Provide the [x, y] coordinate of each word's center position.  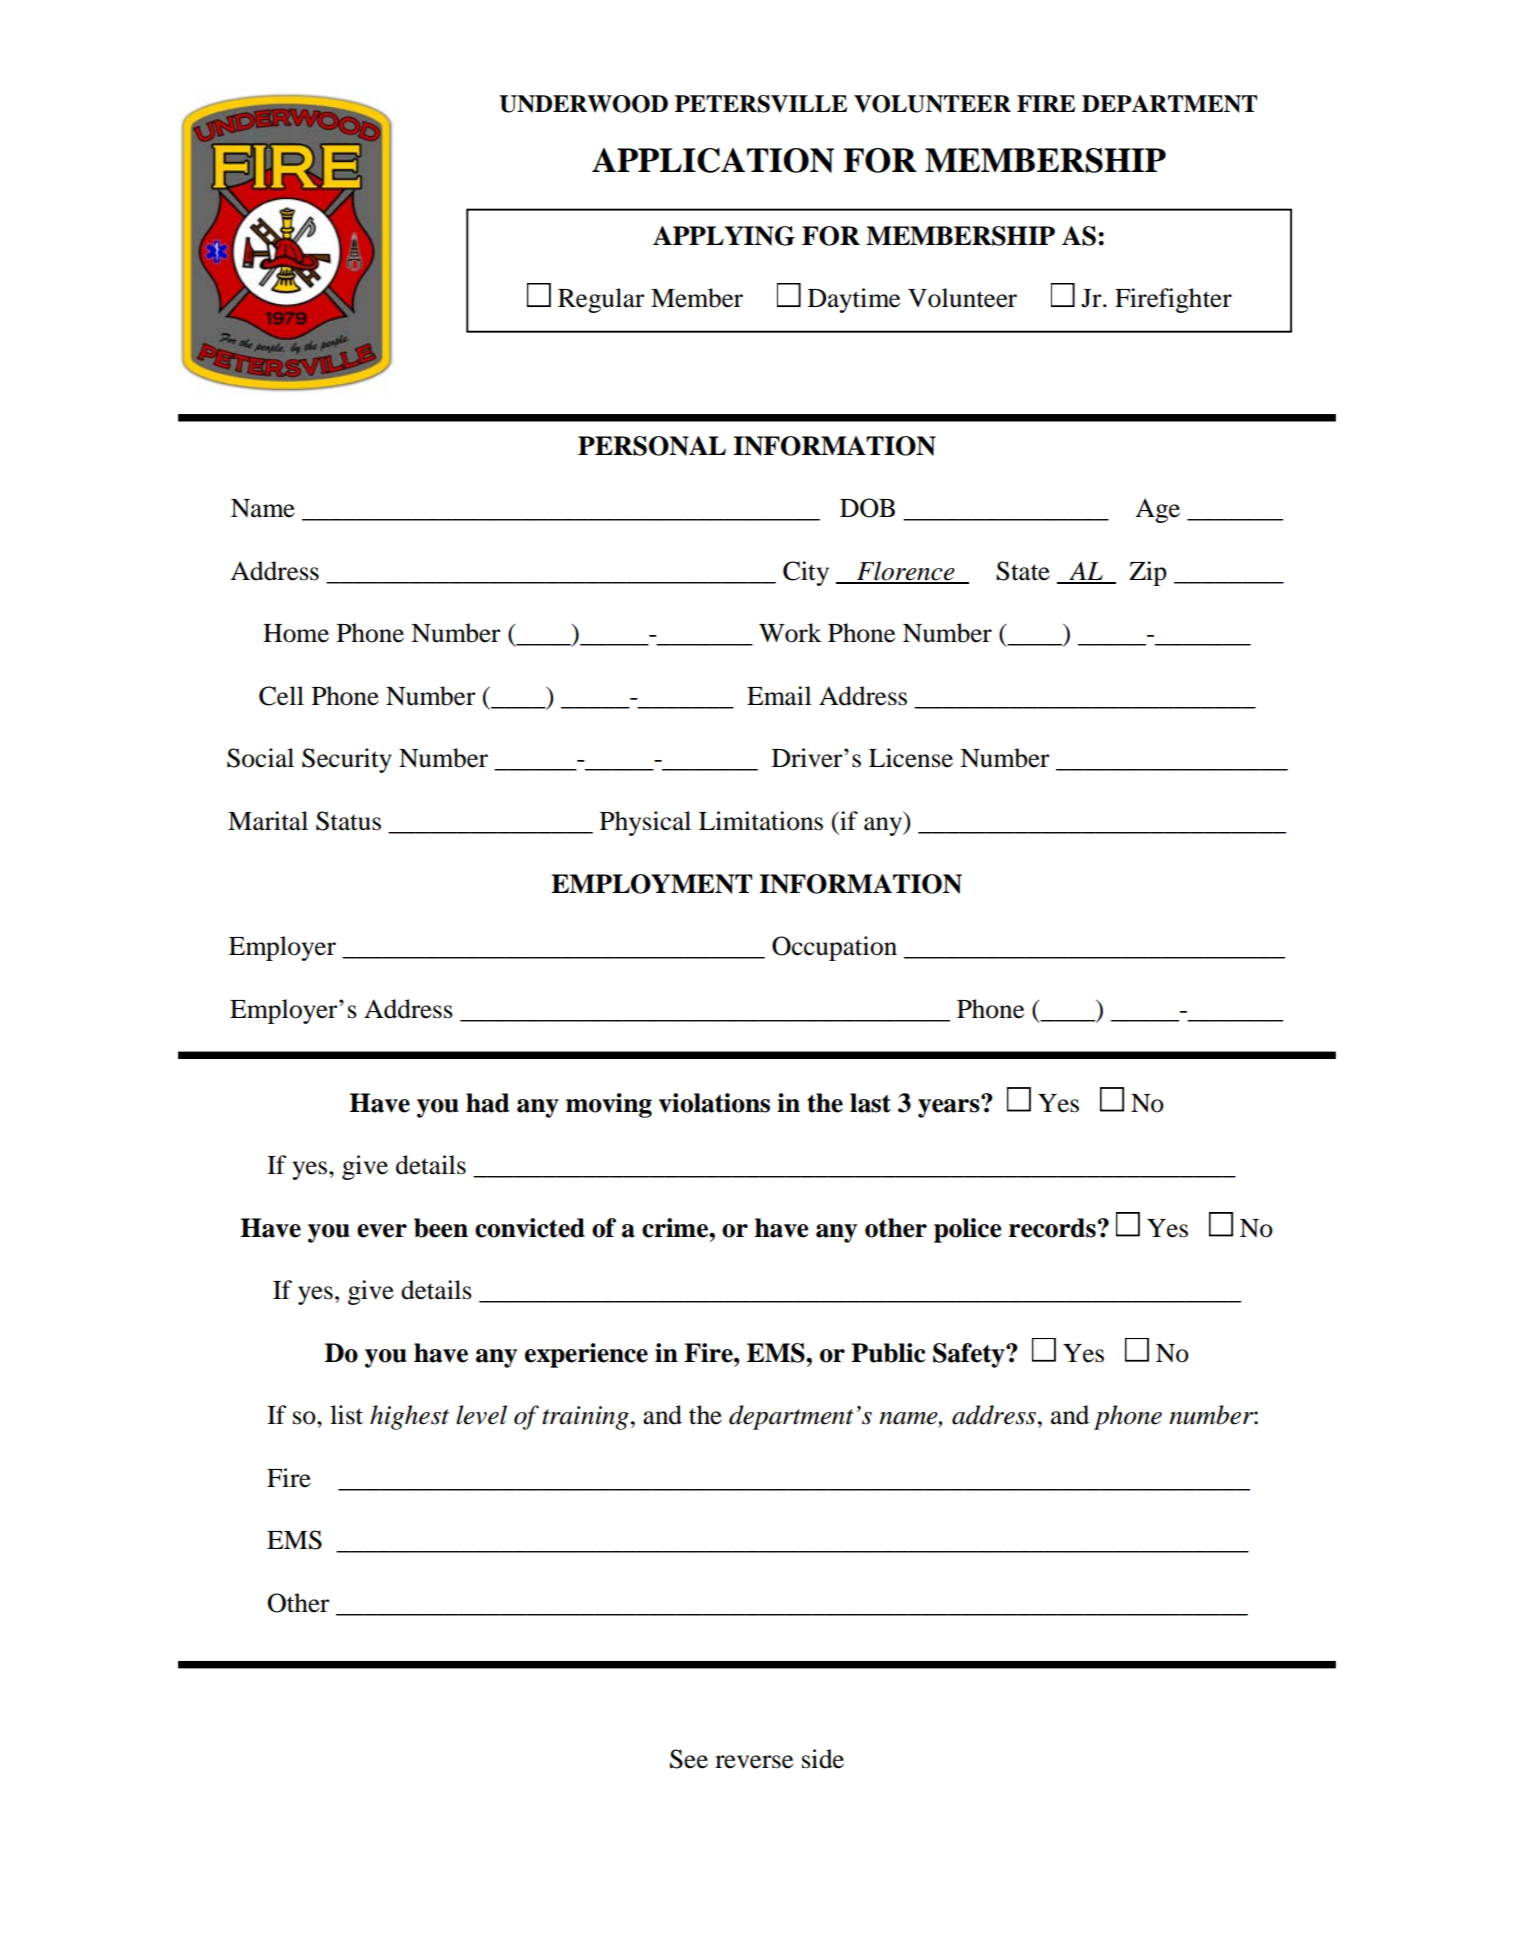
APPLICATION [713, 160]
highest [409, 1417]
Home [296, 633]
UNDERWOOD [583, 104]
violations [714, 1103]
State [1023, 571]
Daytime [854, 300]
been [441, 1228]
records [1052, 1228]
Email [779, 696]
